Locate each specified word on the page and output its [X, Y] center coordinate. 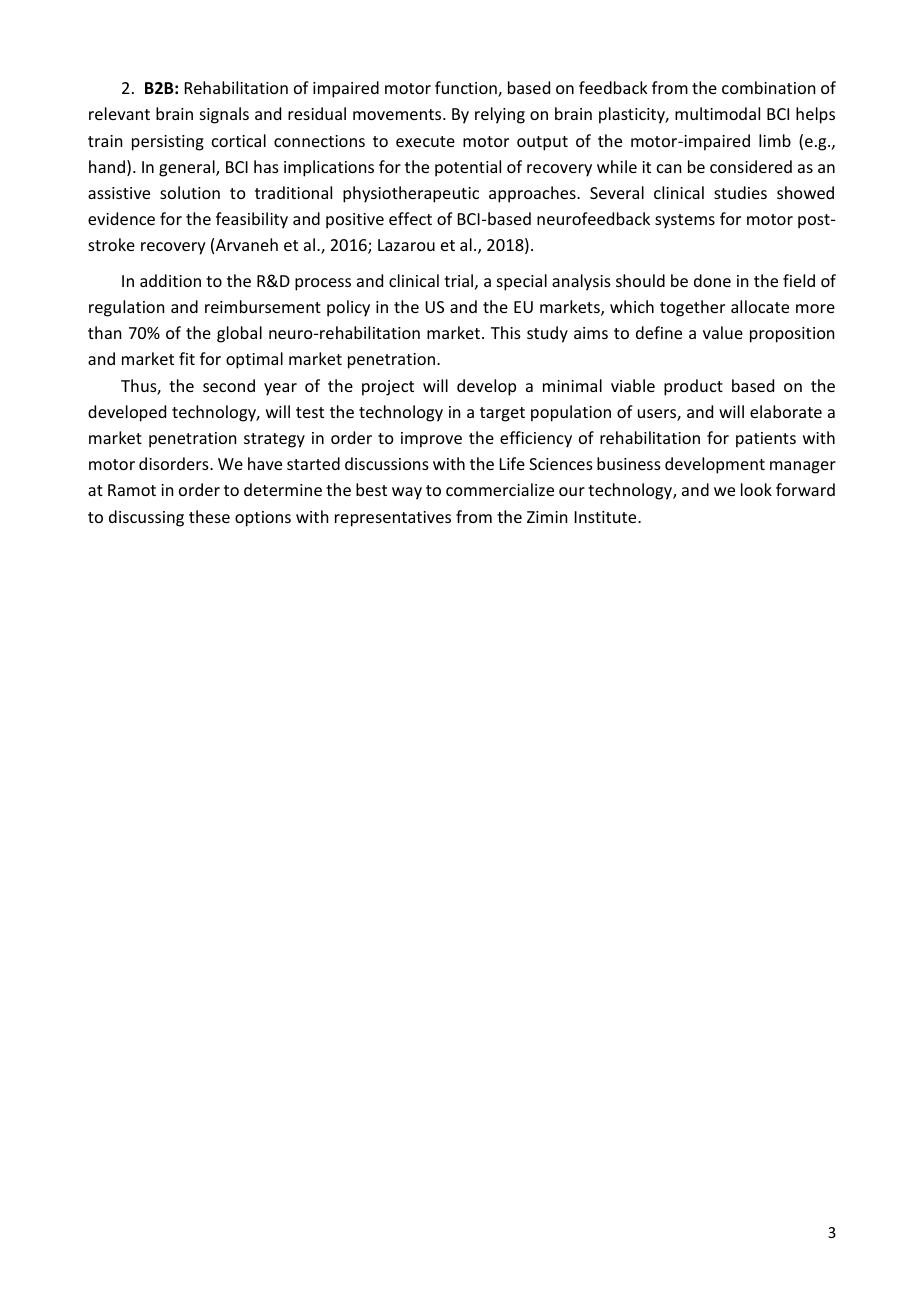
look [756, 489]
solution [190, 192]
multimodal [717, 113]
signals [224, 115]
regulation [126, 308]
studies [740, 192]
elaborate [786, 411]
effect [410, 218]
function [467, 89]
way [407, 493]
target [502, 414]
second [229, 385]
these [209, 516]
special [522, 282]
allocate [760, 306]
